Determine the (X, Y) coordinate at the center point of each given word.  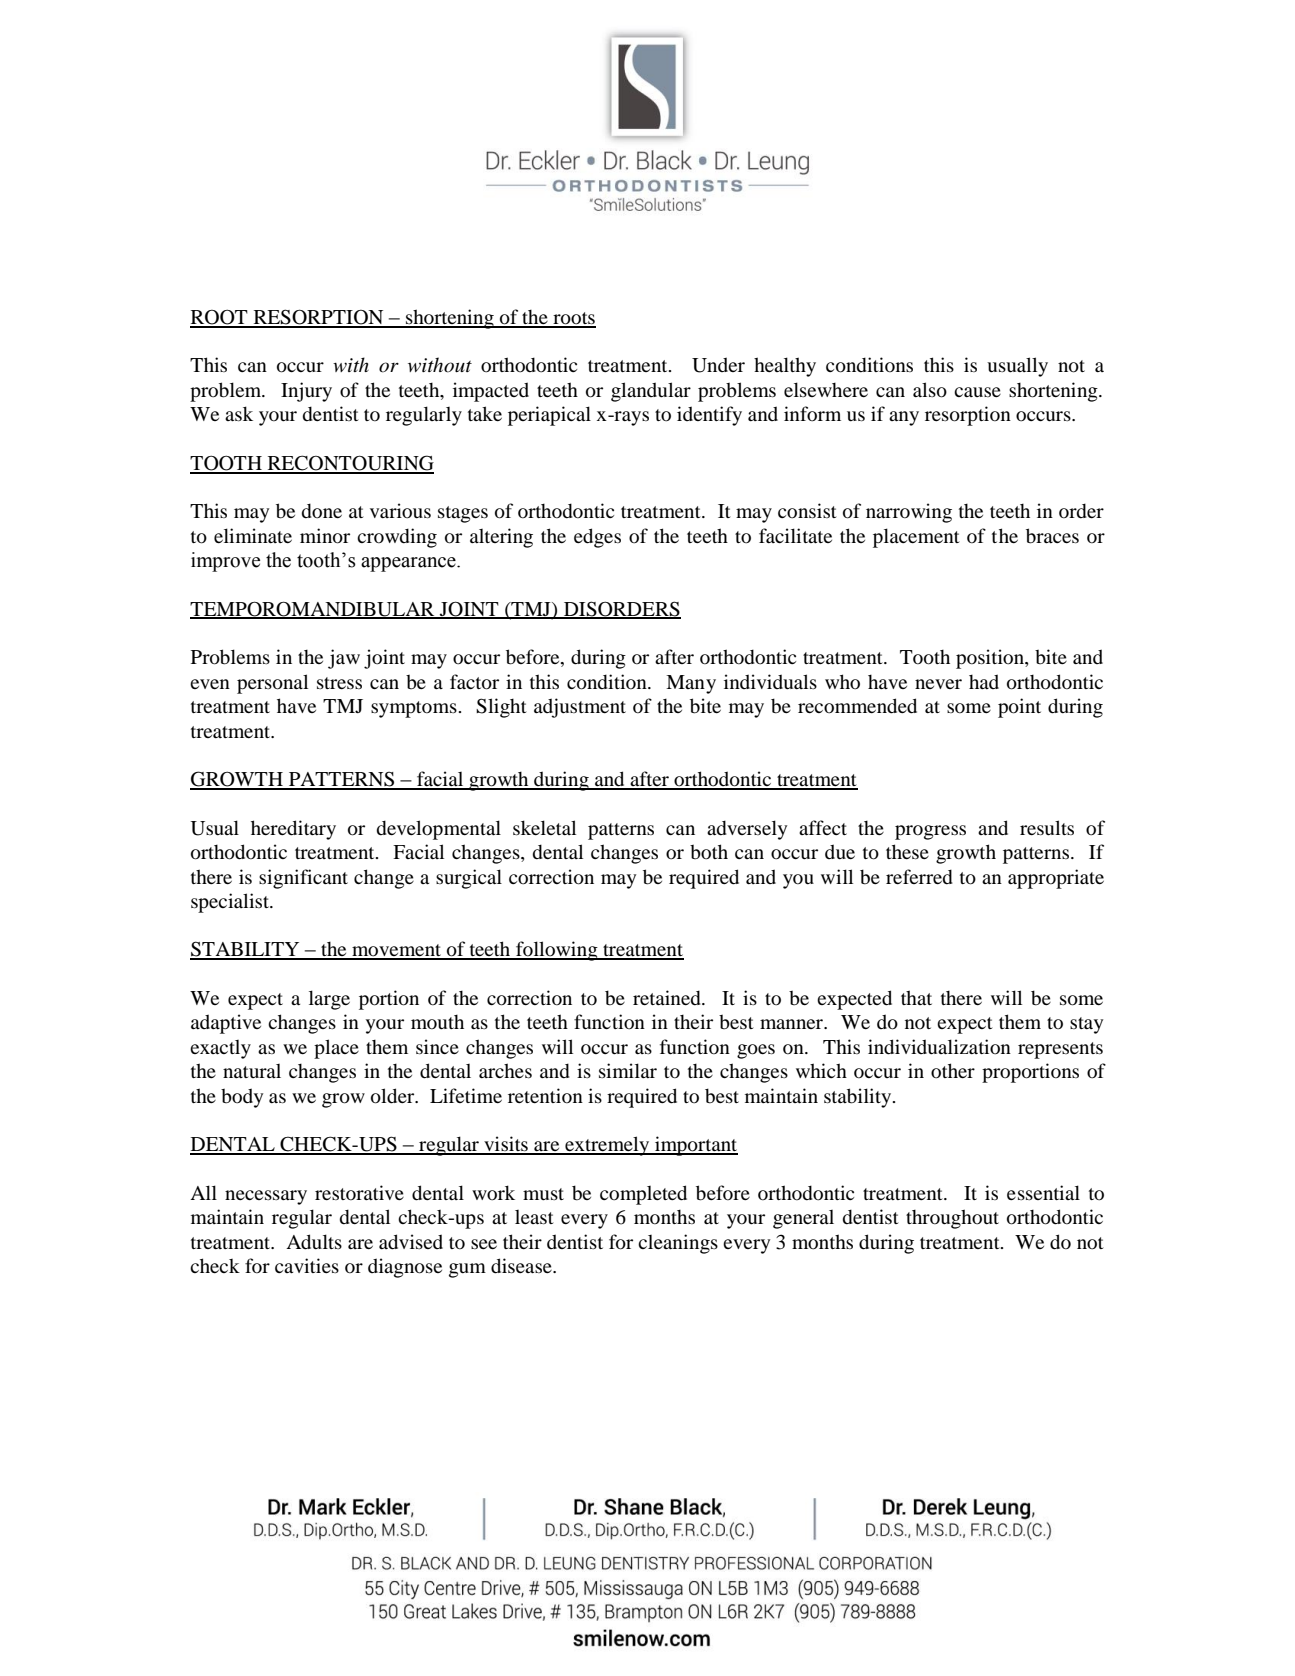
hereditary (293, 830)
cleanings (678, 1244)
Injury (306, 392)
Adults (314, 1242)
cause (977, 392)
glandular (651, 392)
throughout (952, 1219)
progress (930, 832)
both (709, 852)
